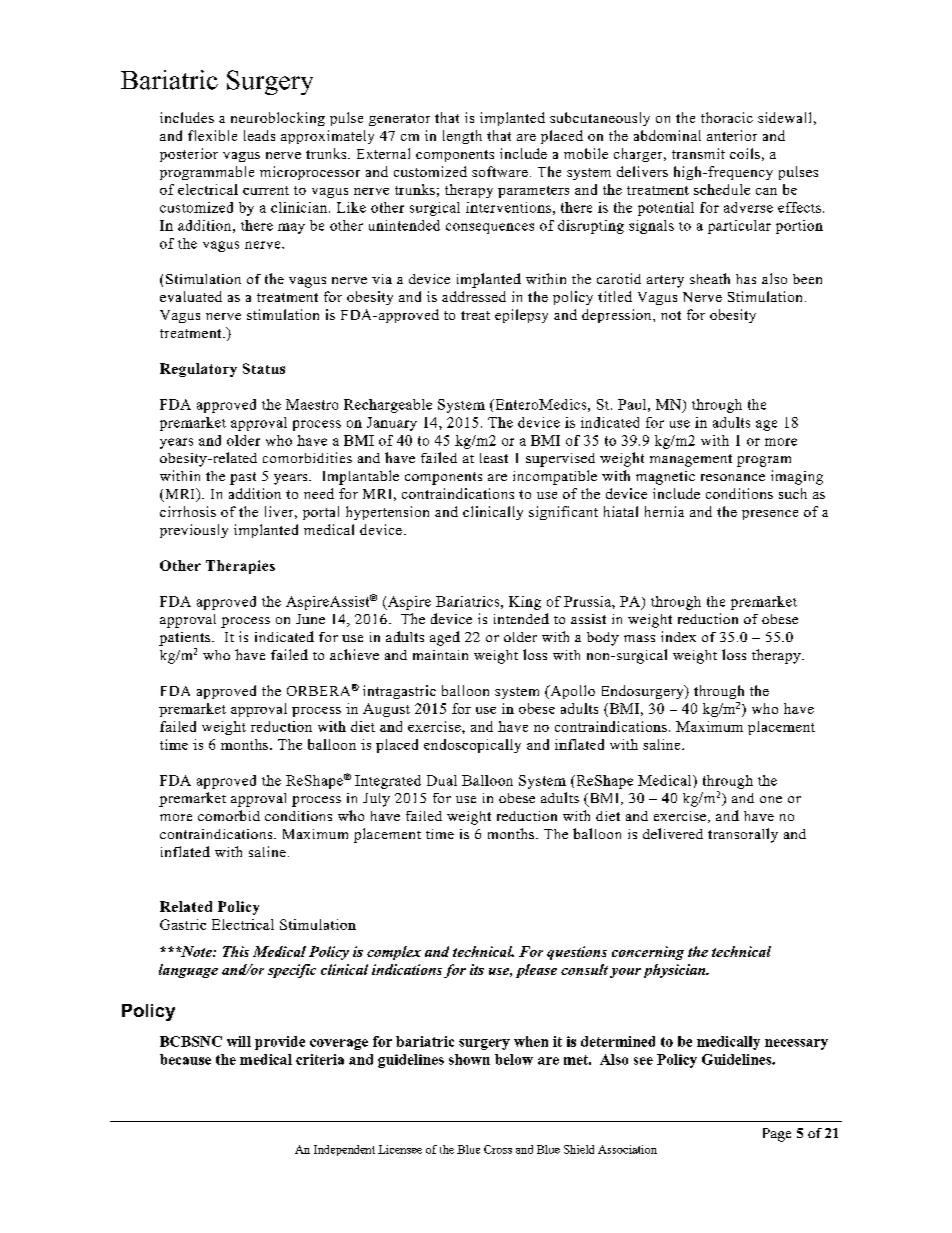 The width and height of the document is (952, 1233). I want to click on This, so click(236, 951).
